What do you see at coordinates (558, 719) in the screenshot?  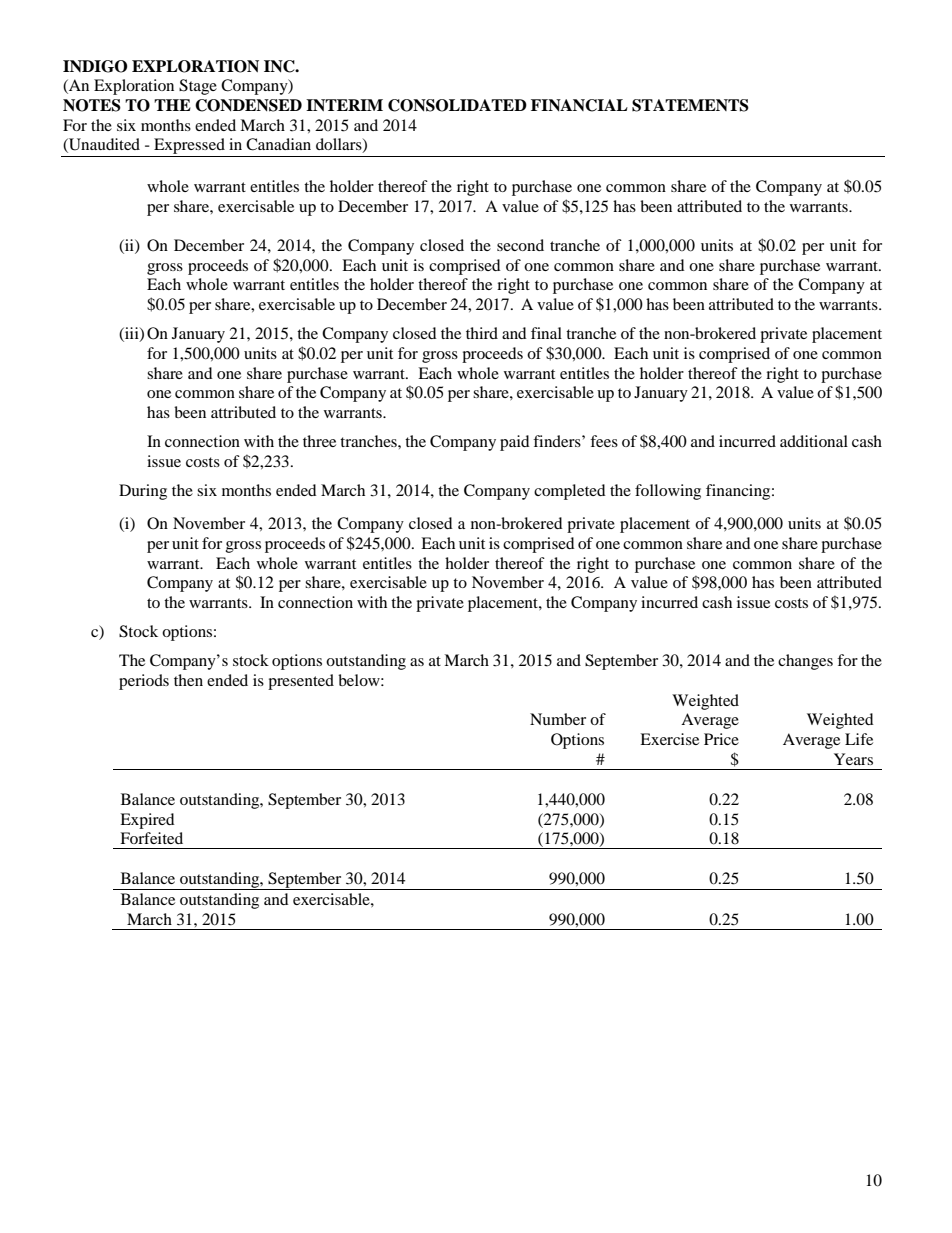 I see `Number` at bounding box center [558, 719].
